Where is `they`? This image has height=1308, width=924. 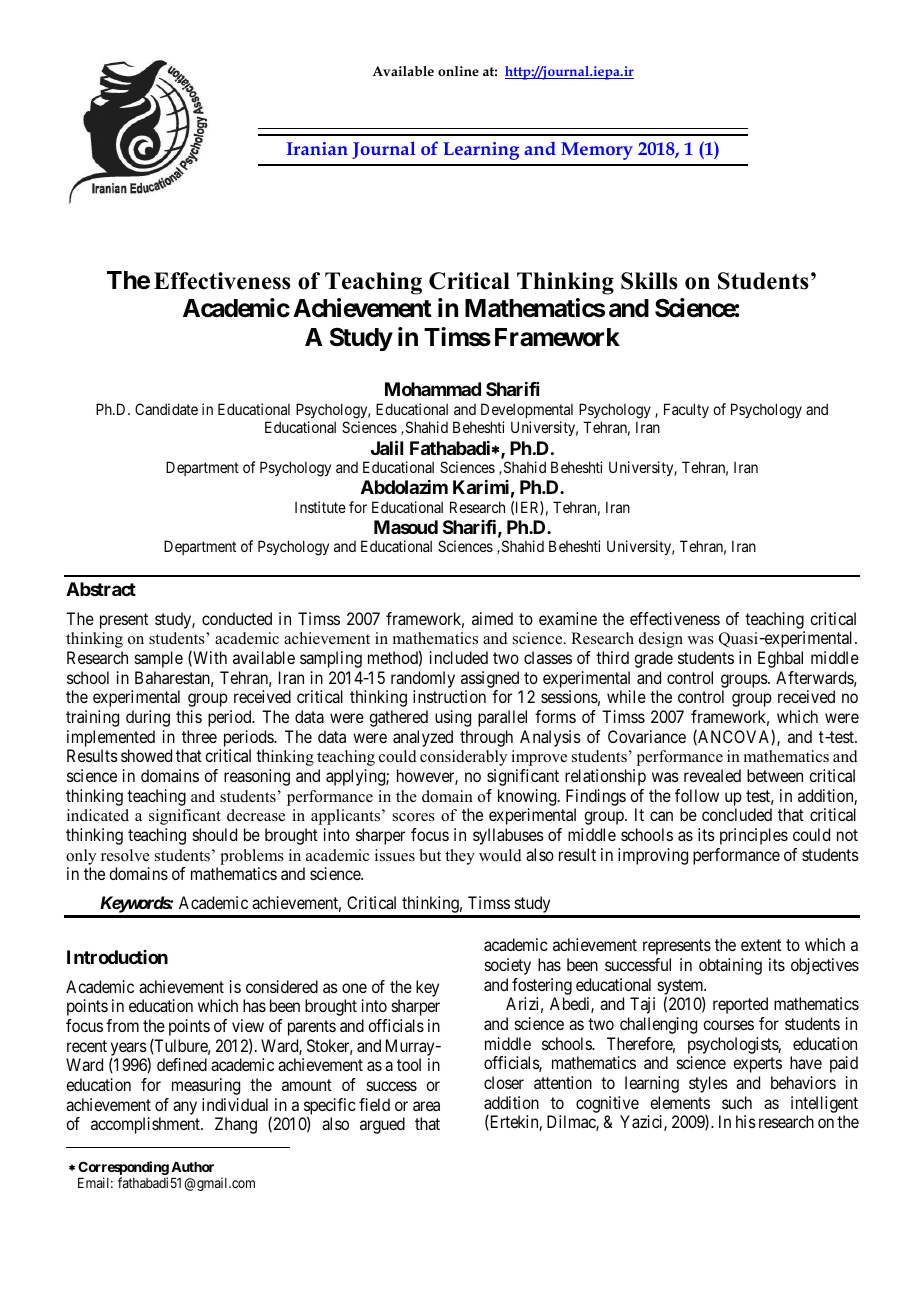
they is located at coordinates (460, 857).
